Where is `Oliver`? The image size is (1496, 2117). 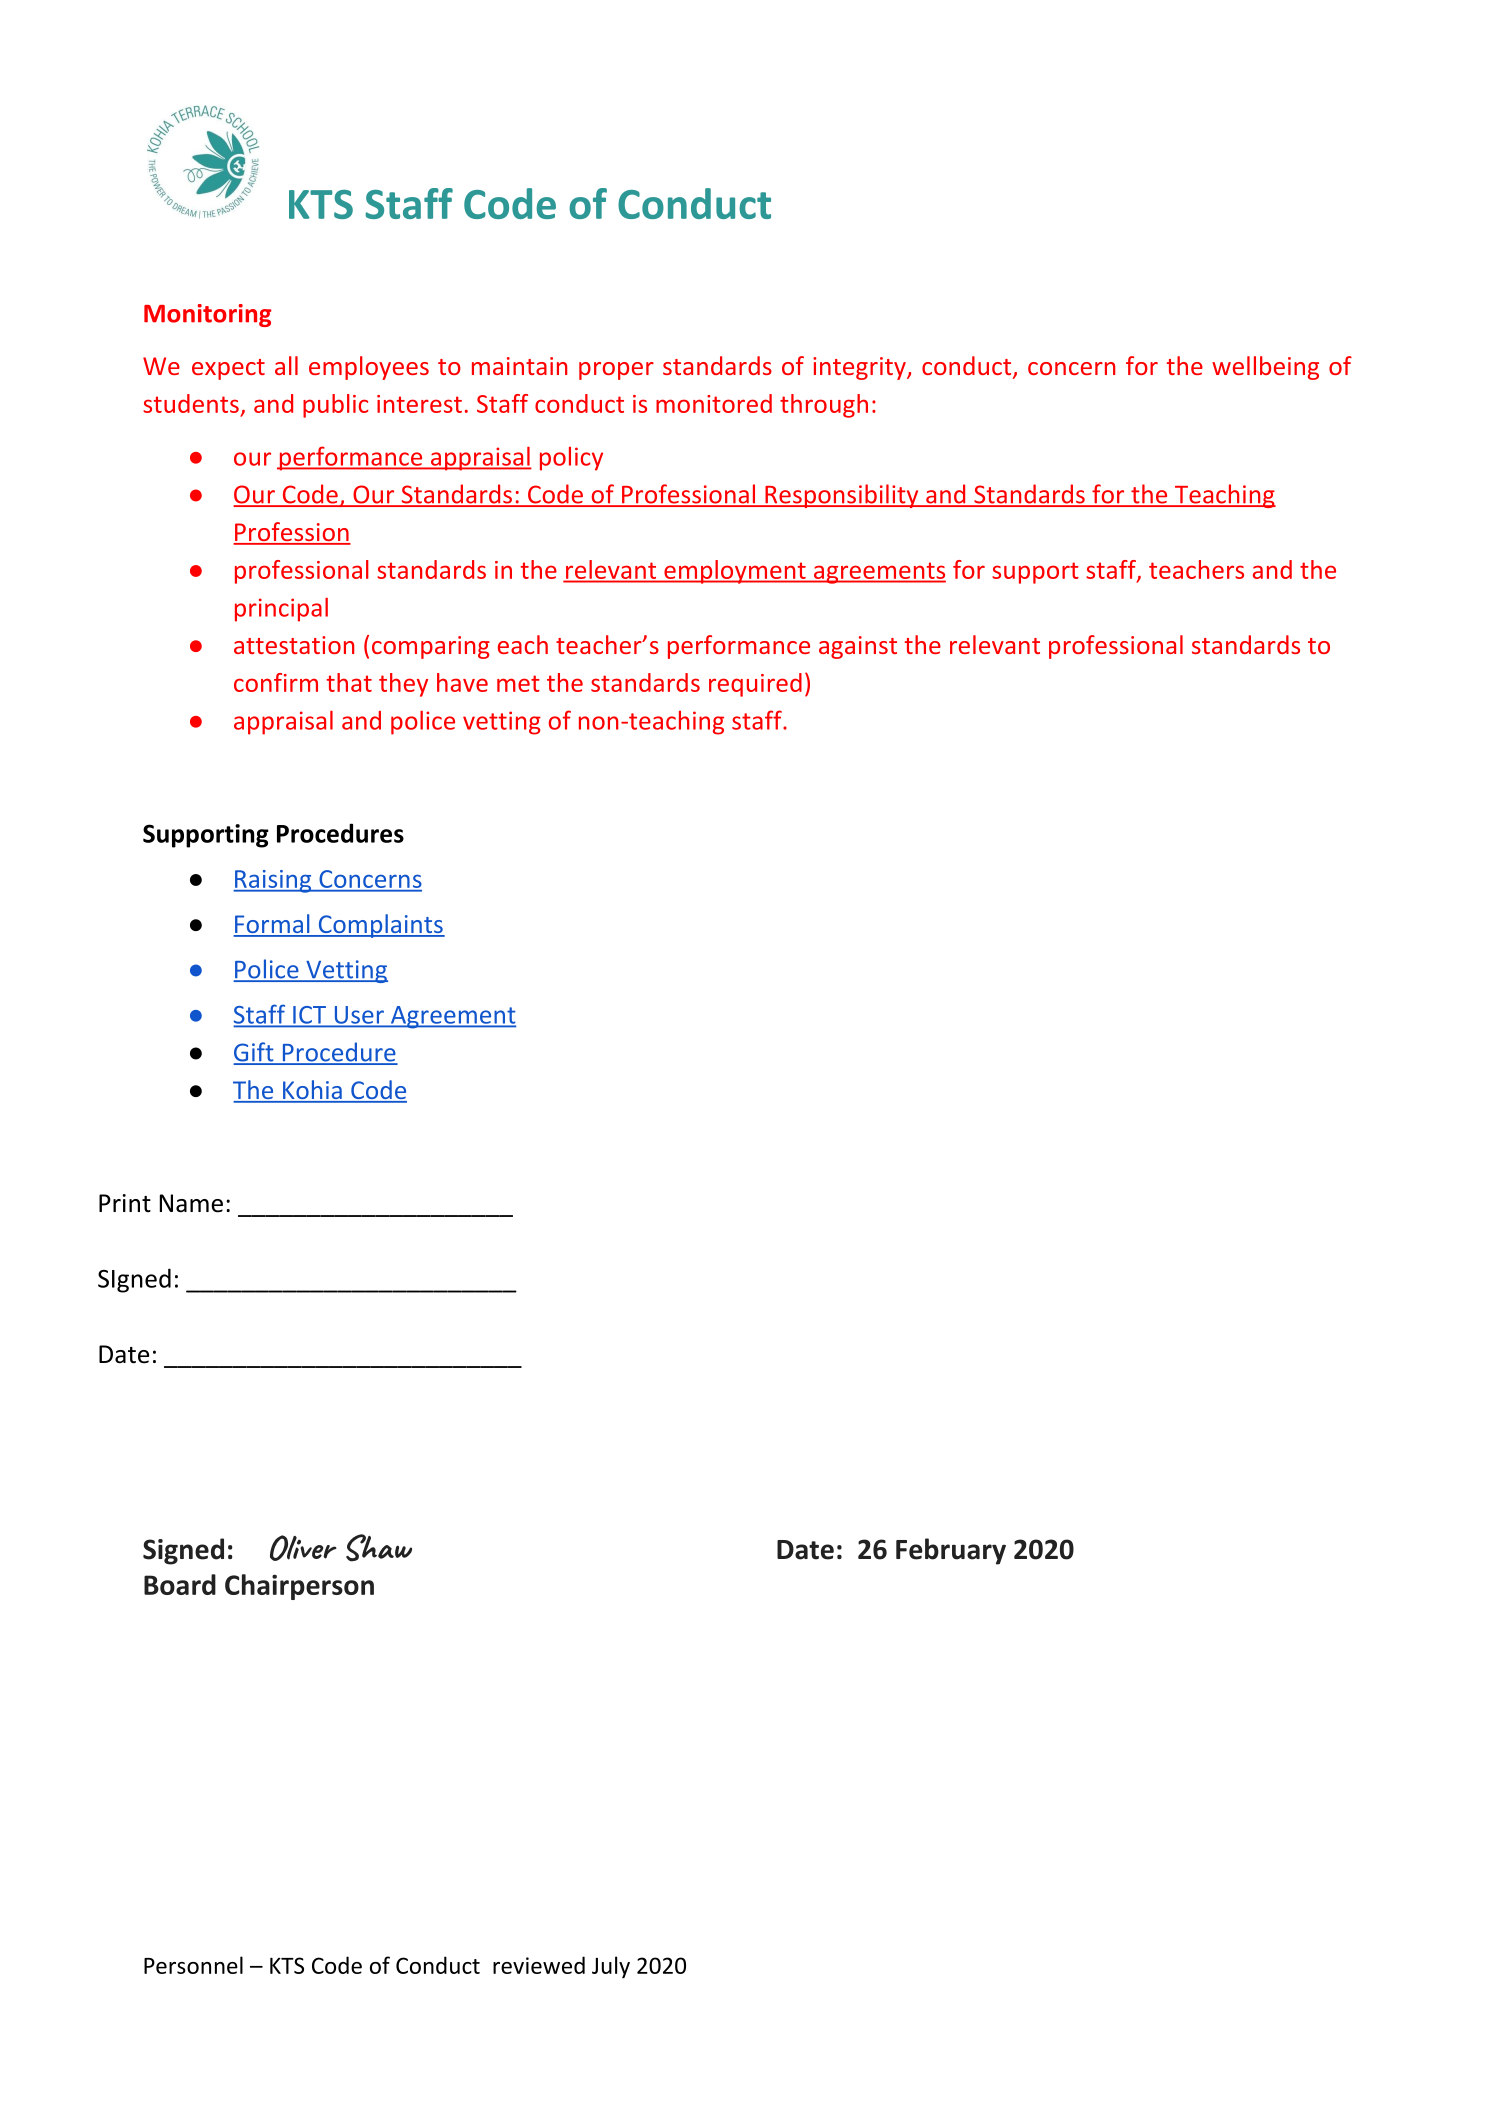 Oliver is located at coordinates (303, 1548).
